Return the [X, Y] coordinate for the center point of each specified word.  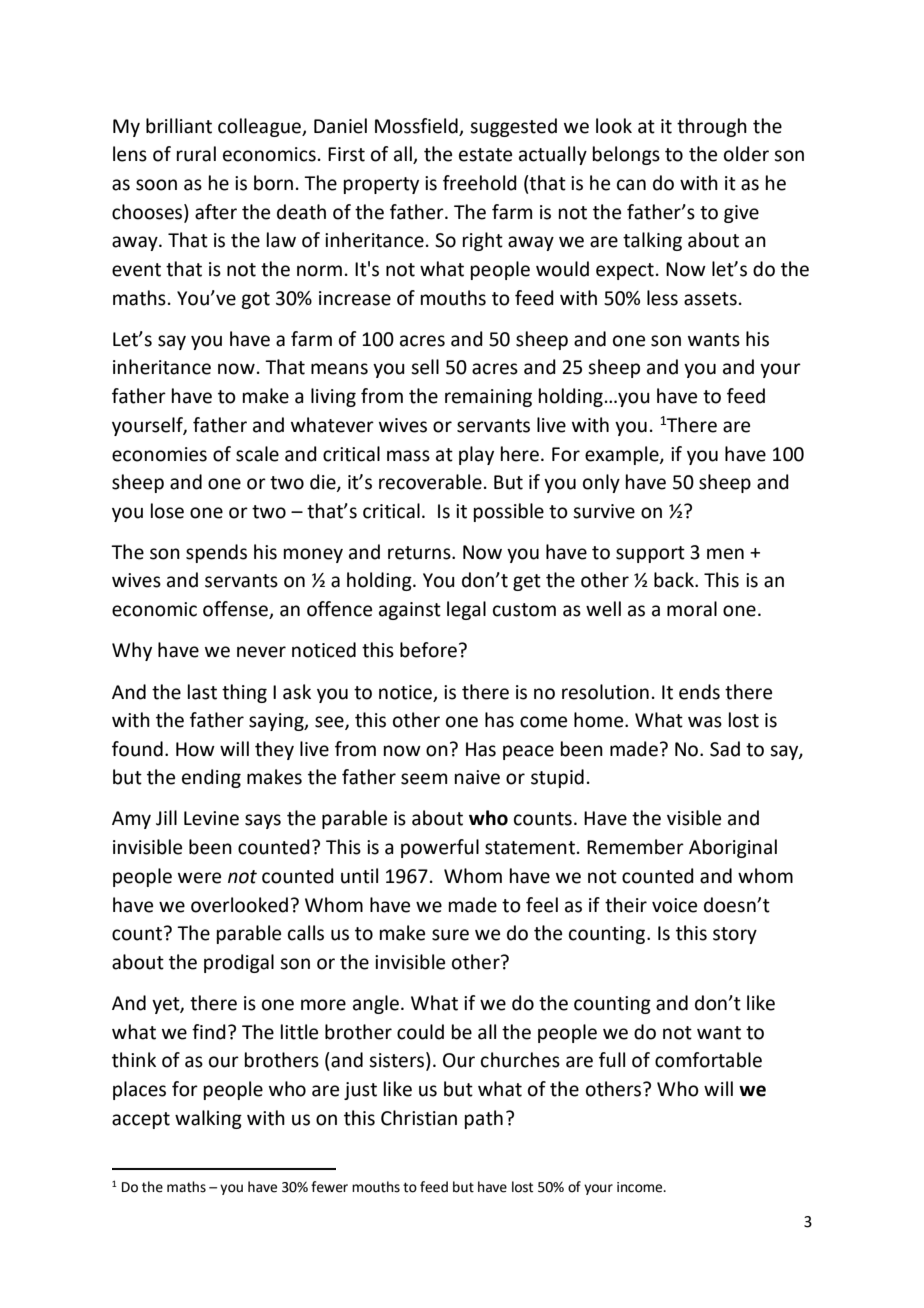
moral [692, 609]
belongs [626, 155]
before [428, 650]
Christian [419, 1118]
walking [208, 1119]
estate [485, 155]
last [202, 692]
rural [196, 154]
